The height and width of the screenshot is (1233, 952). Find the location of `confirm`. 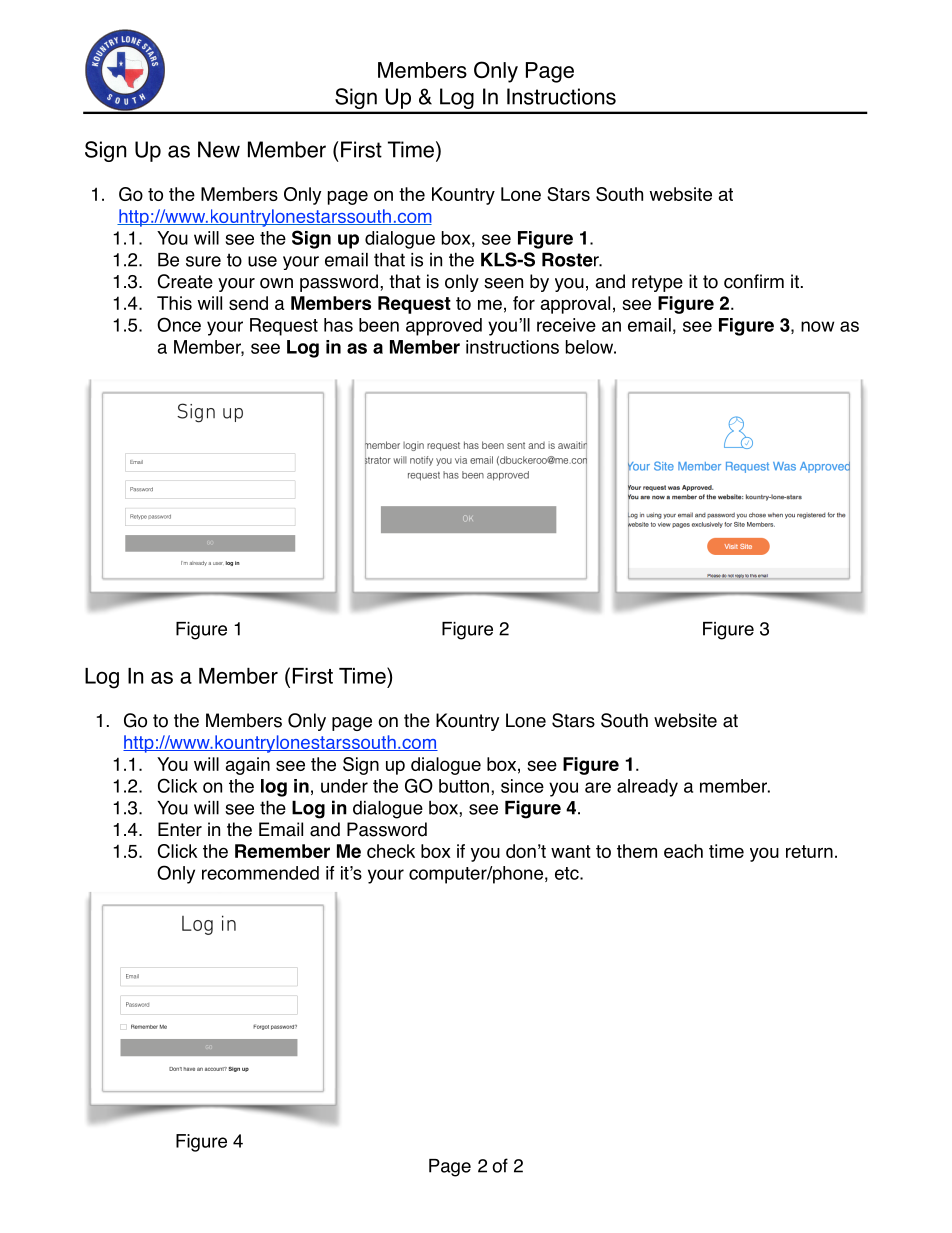

confirm is located at coordinates (754, 281).
